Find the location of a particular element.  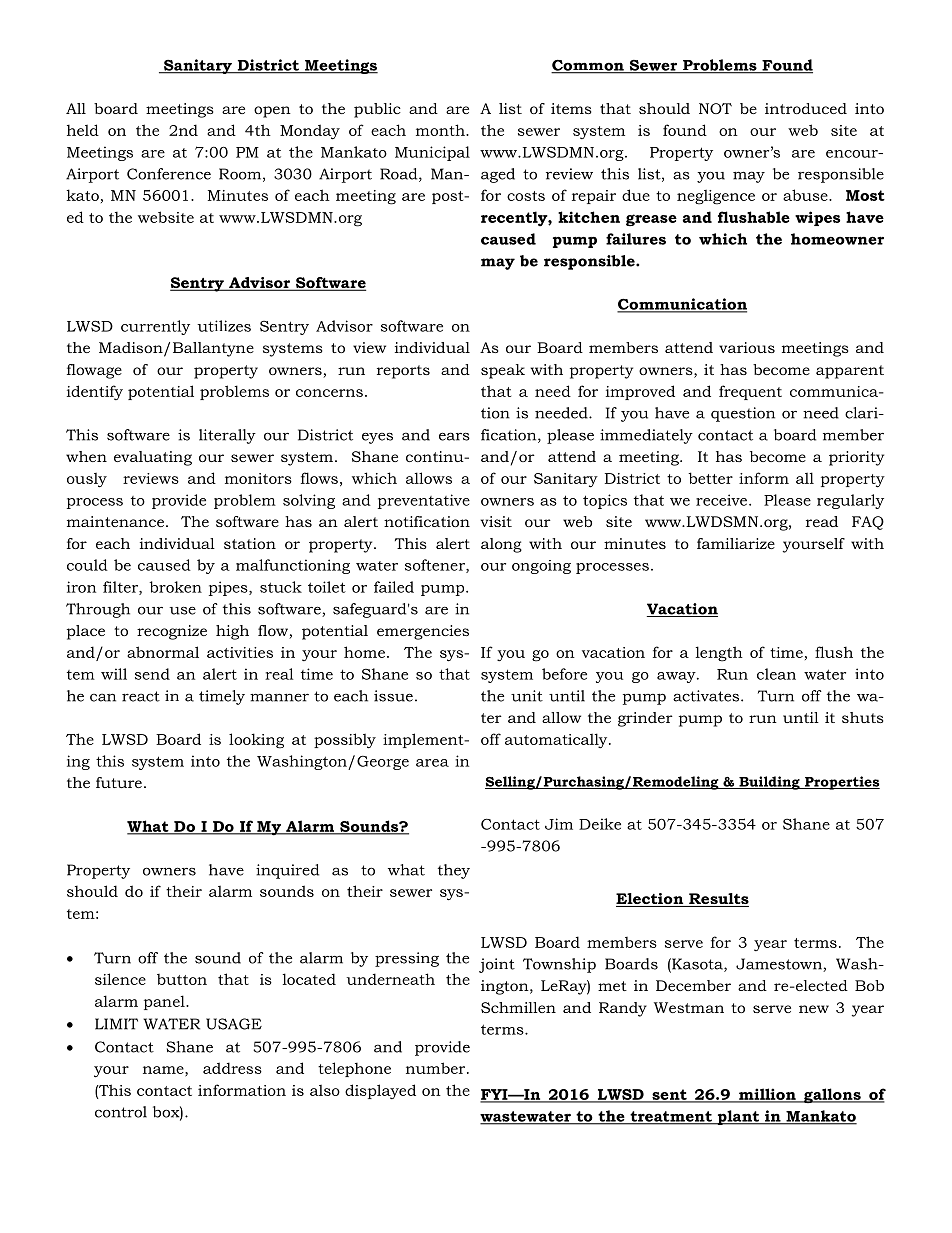

address is located at coordinates (232, 1068).
